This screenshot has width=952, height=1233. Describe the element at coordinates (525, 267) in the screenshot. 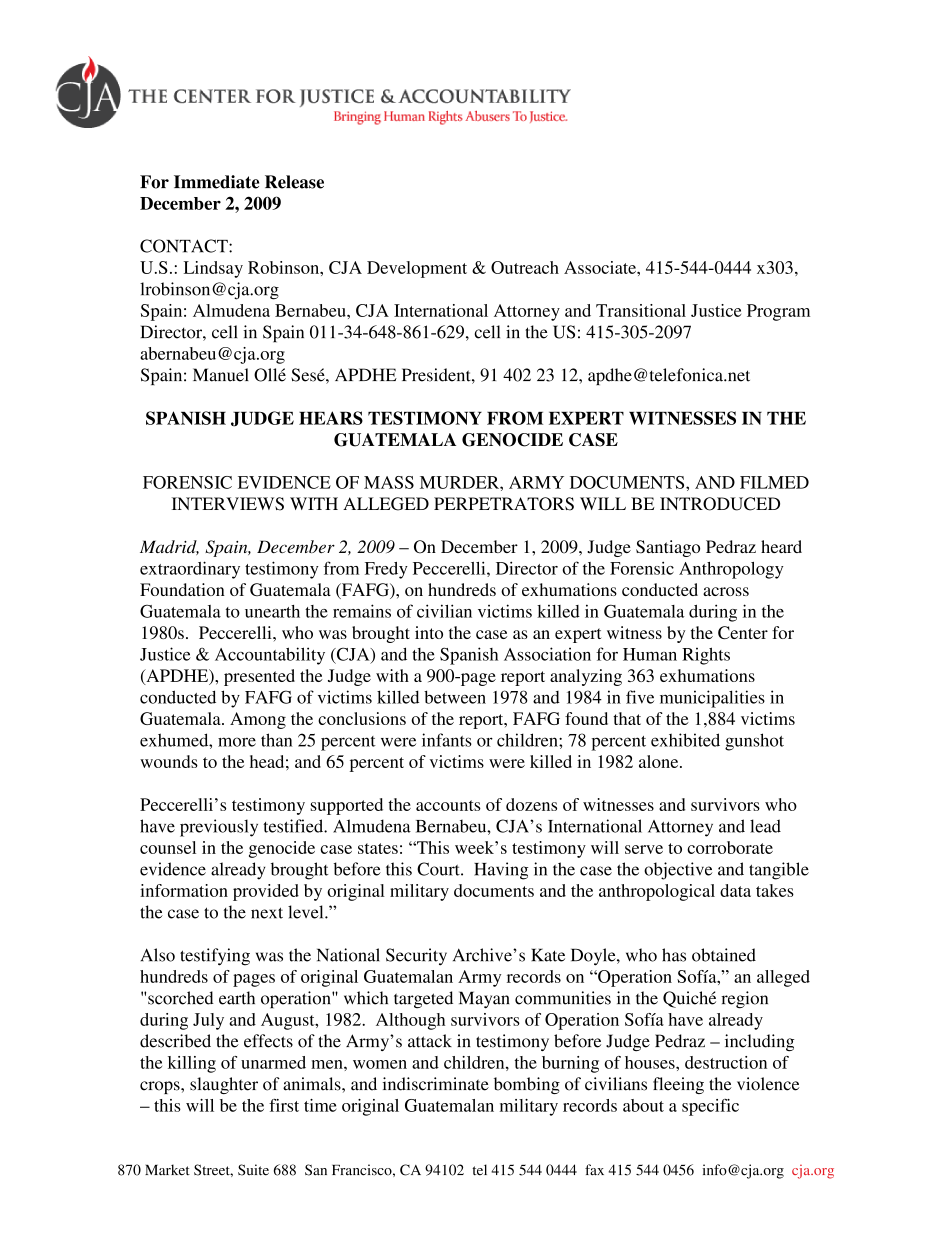

I see `Outreach` at that location.
